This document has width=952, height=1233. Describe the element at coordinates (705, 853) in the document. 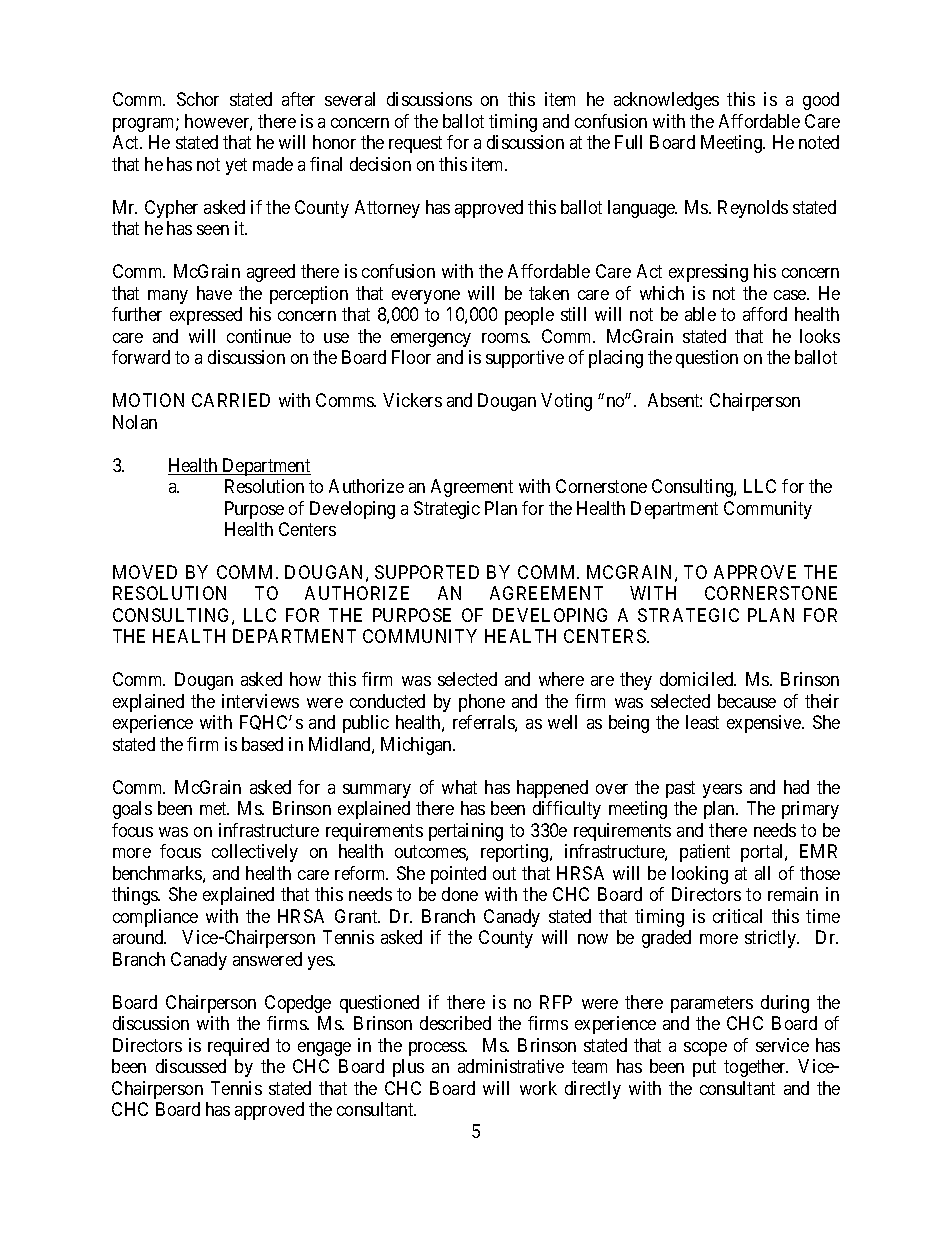

I see `patient` at that location.
